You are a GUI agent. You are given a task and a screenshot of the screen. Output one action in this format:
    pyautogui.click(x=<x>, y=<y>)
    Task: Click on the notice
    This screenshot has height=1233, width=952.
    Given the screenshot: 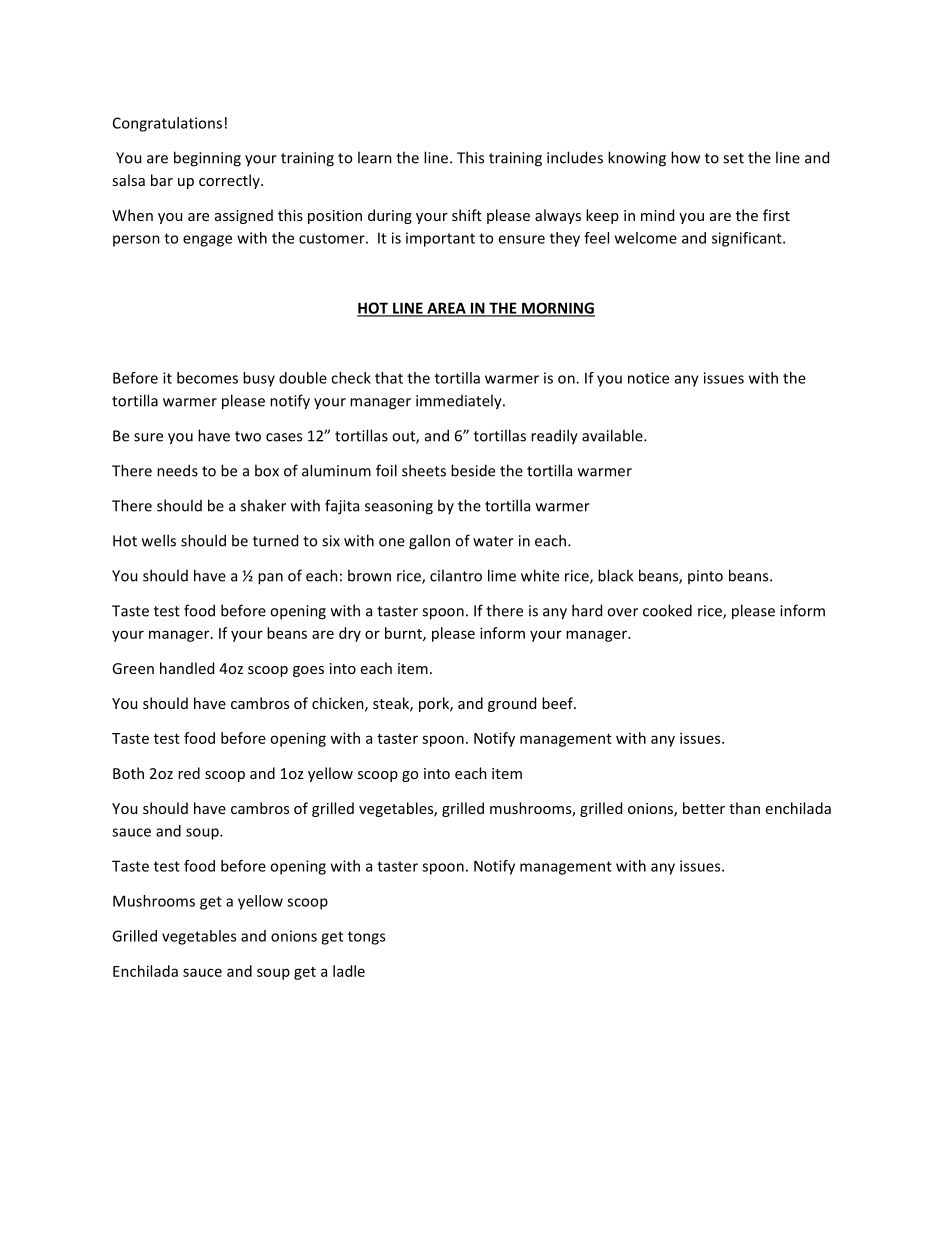 What is the action you would take?
    pyautogui.click(x=648, y=378)
